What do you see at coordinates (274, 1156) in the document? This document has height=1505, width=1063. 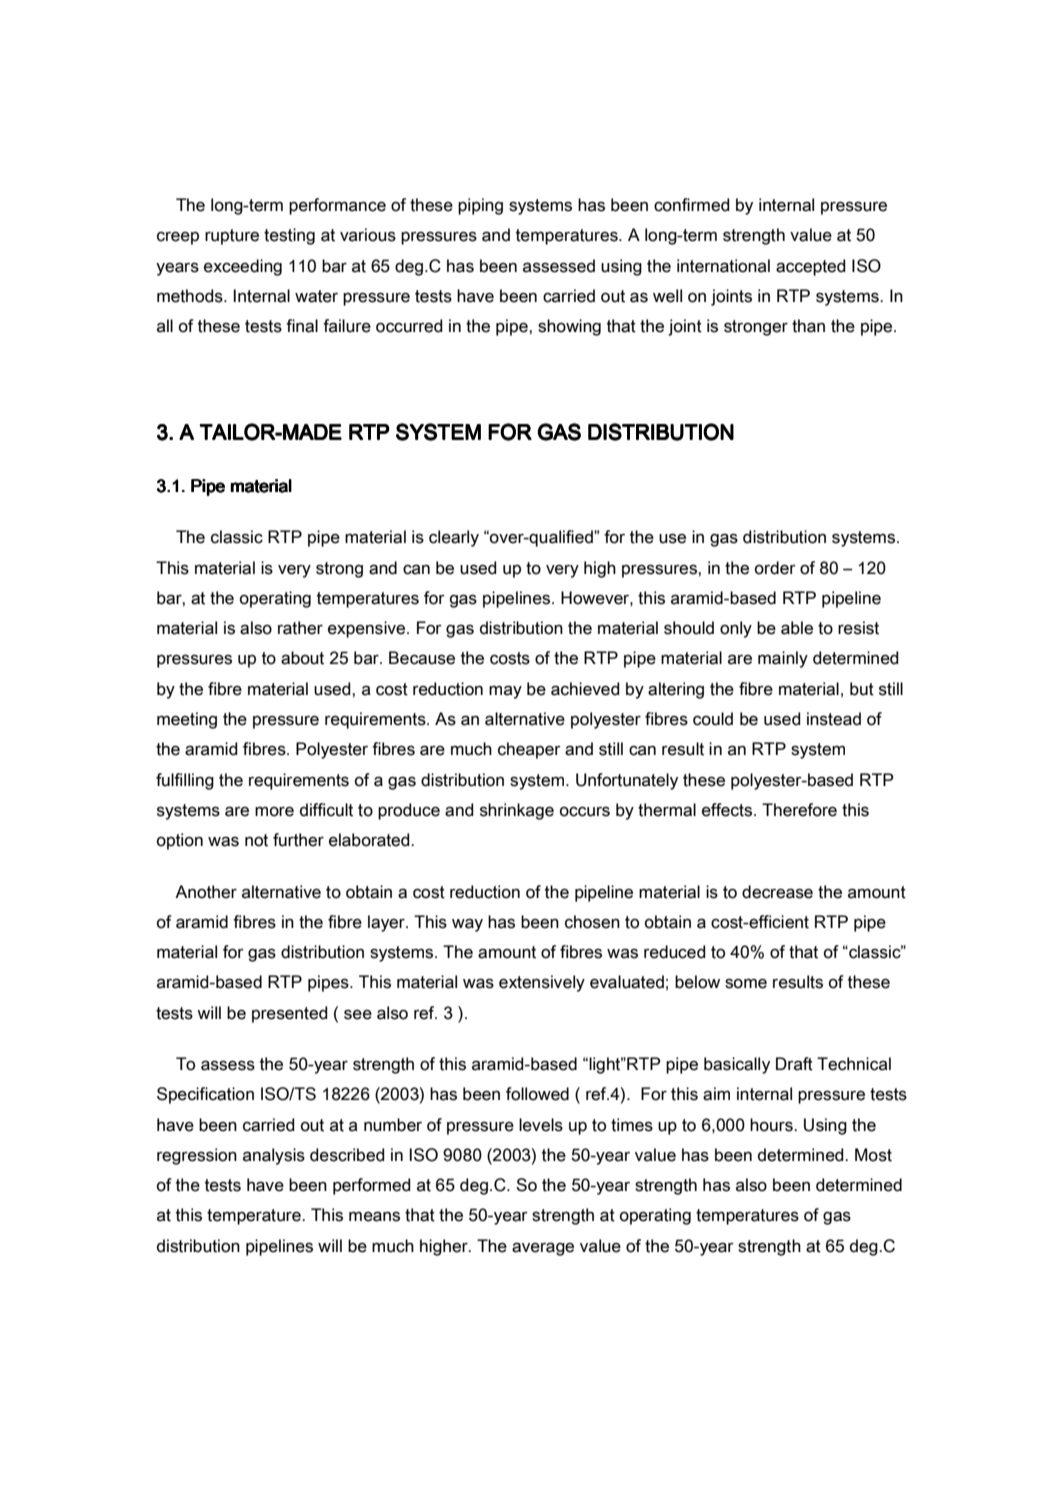 I see `analysis` at bounding box center [274, 1156].
